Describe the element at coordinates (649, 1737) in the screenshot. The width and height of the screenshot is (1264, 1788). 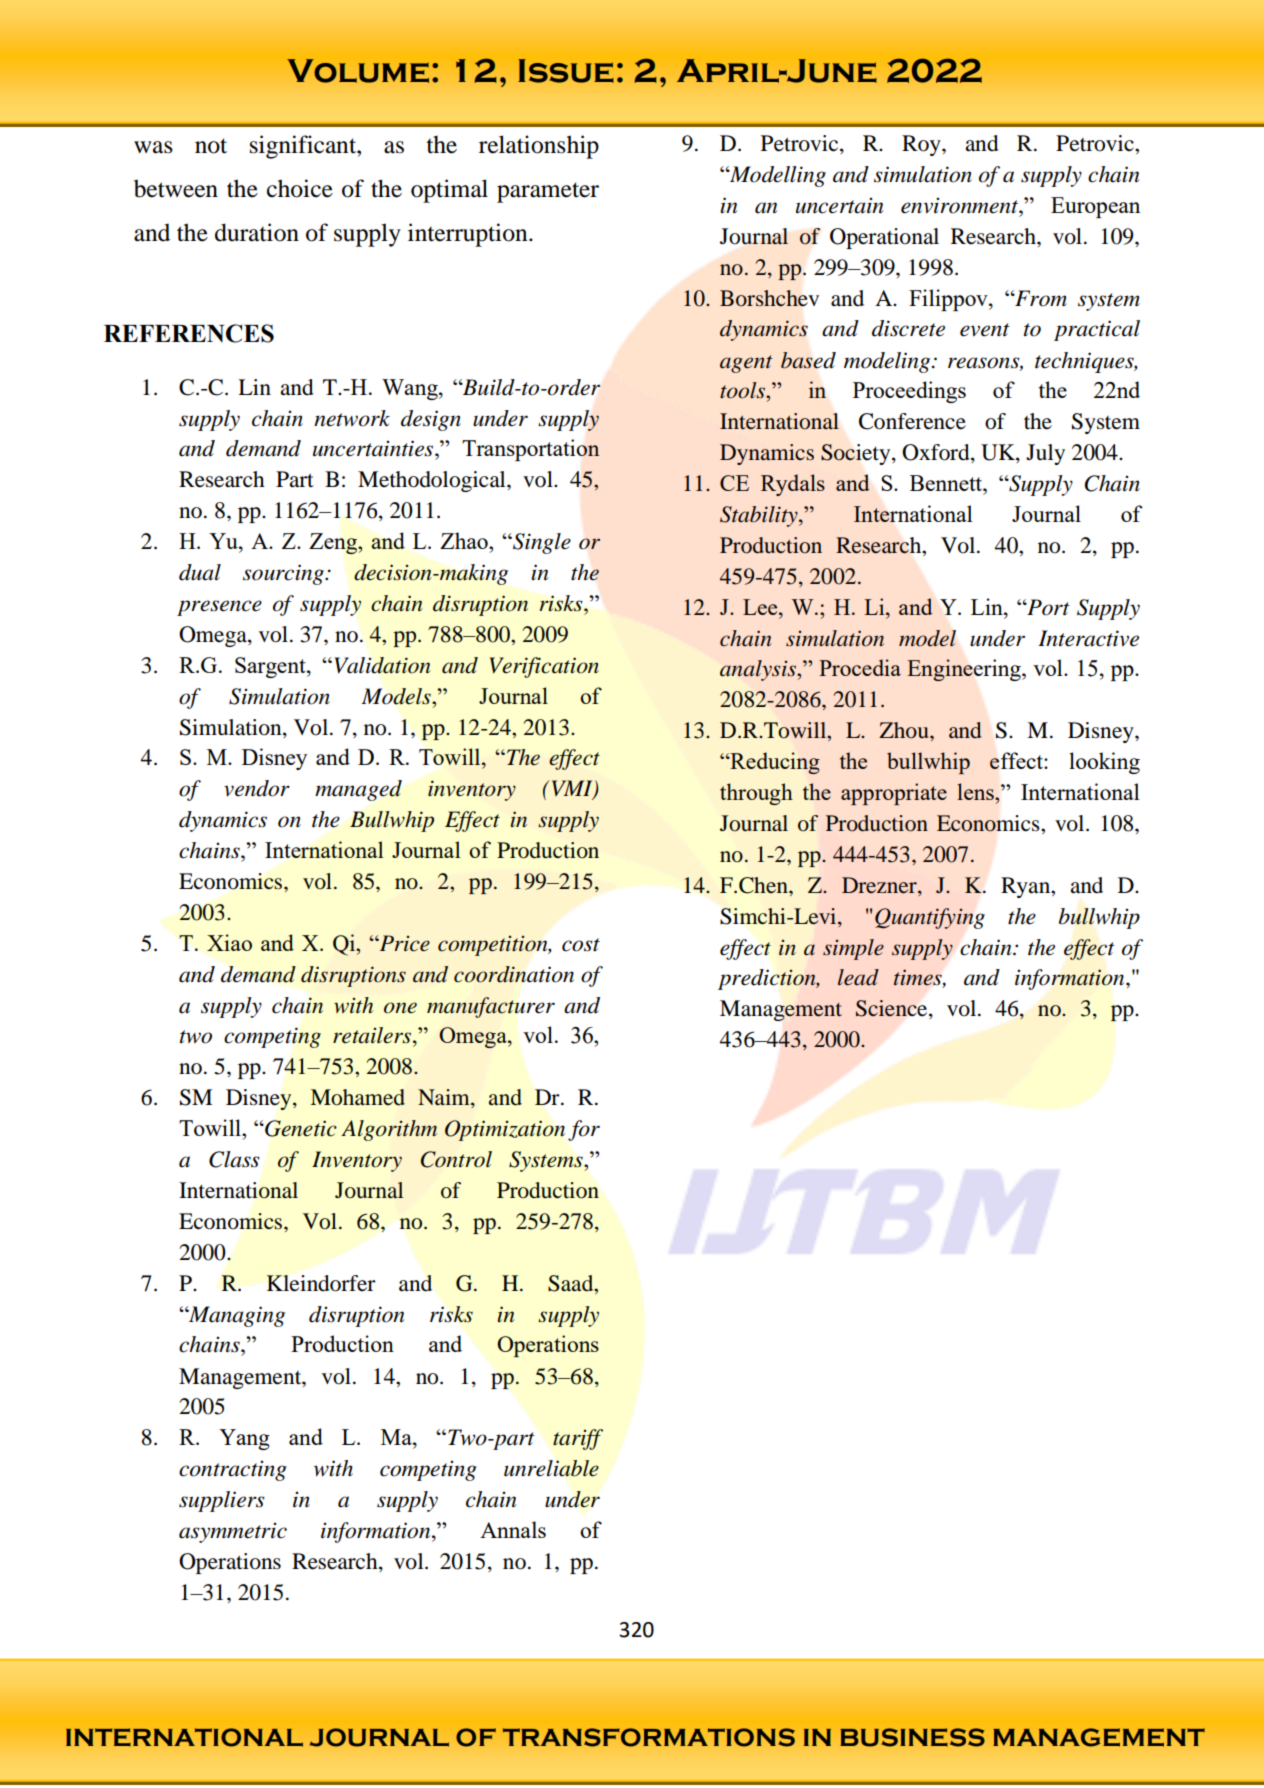
I see `TRANSFORMATIONS` at that location.
